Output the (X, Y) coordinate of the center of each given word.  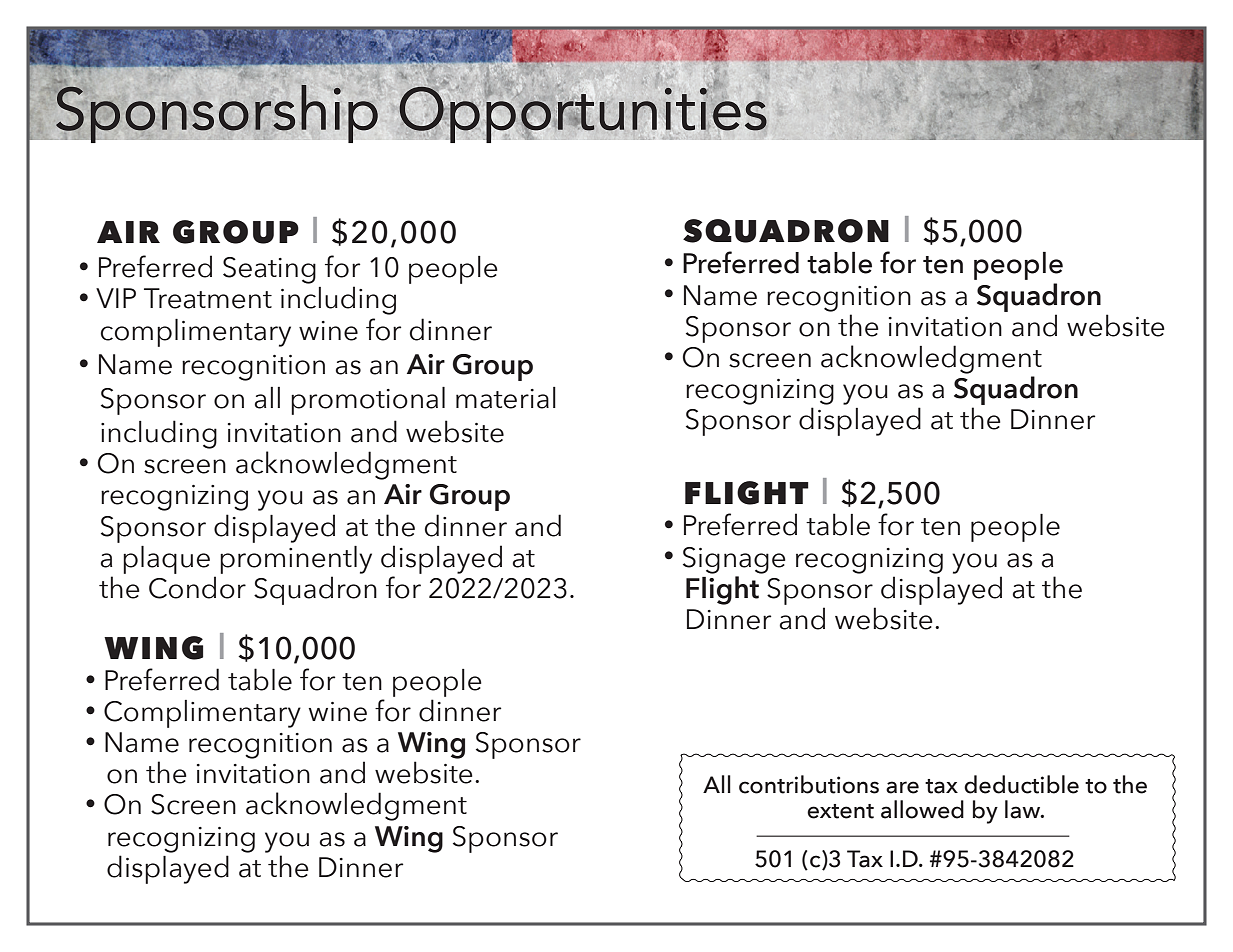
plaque (166, 560)
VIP (116, 298)
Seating (269, 270)
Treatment (208, 298)
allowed (922, 809)
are (902, 787)
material (506, 398)
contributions (809, 784)
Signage (734, 560)
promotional (368, 401)
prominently (296, 560)
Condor (197, 587)
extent (840, 811)
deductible (1021, 784)
